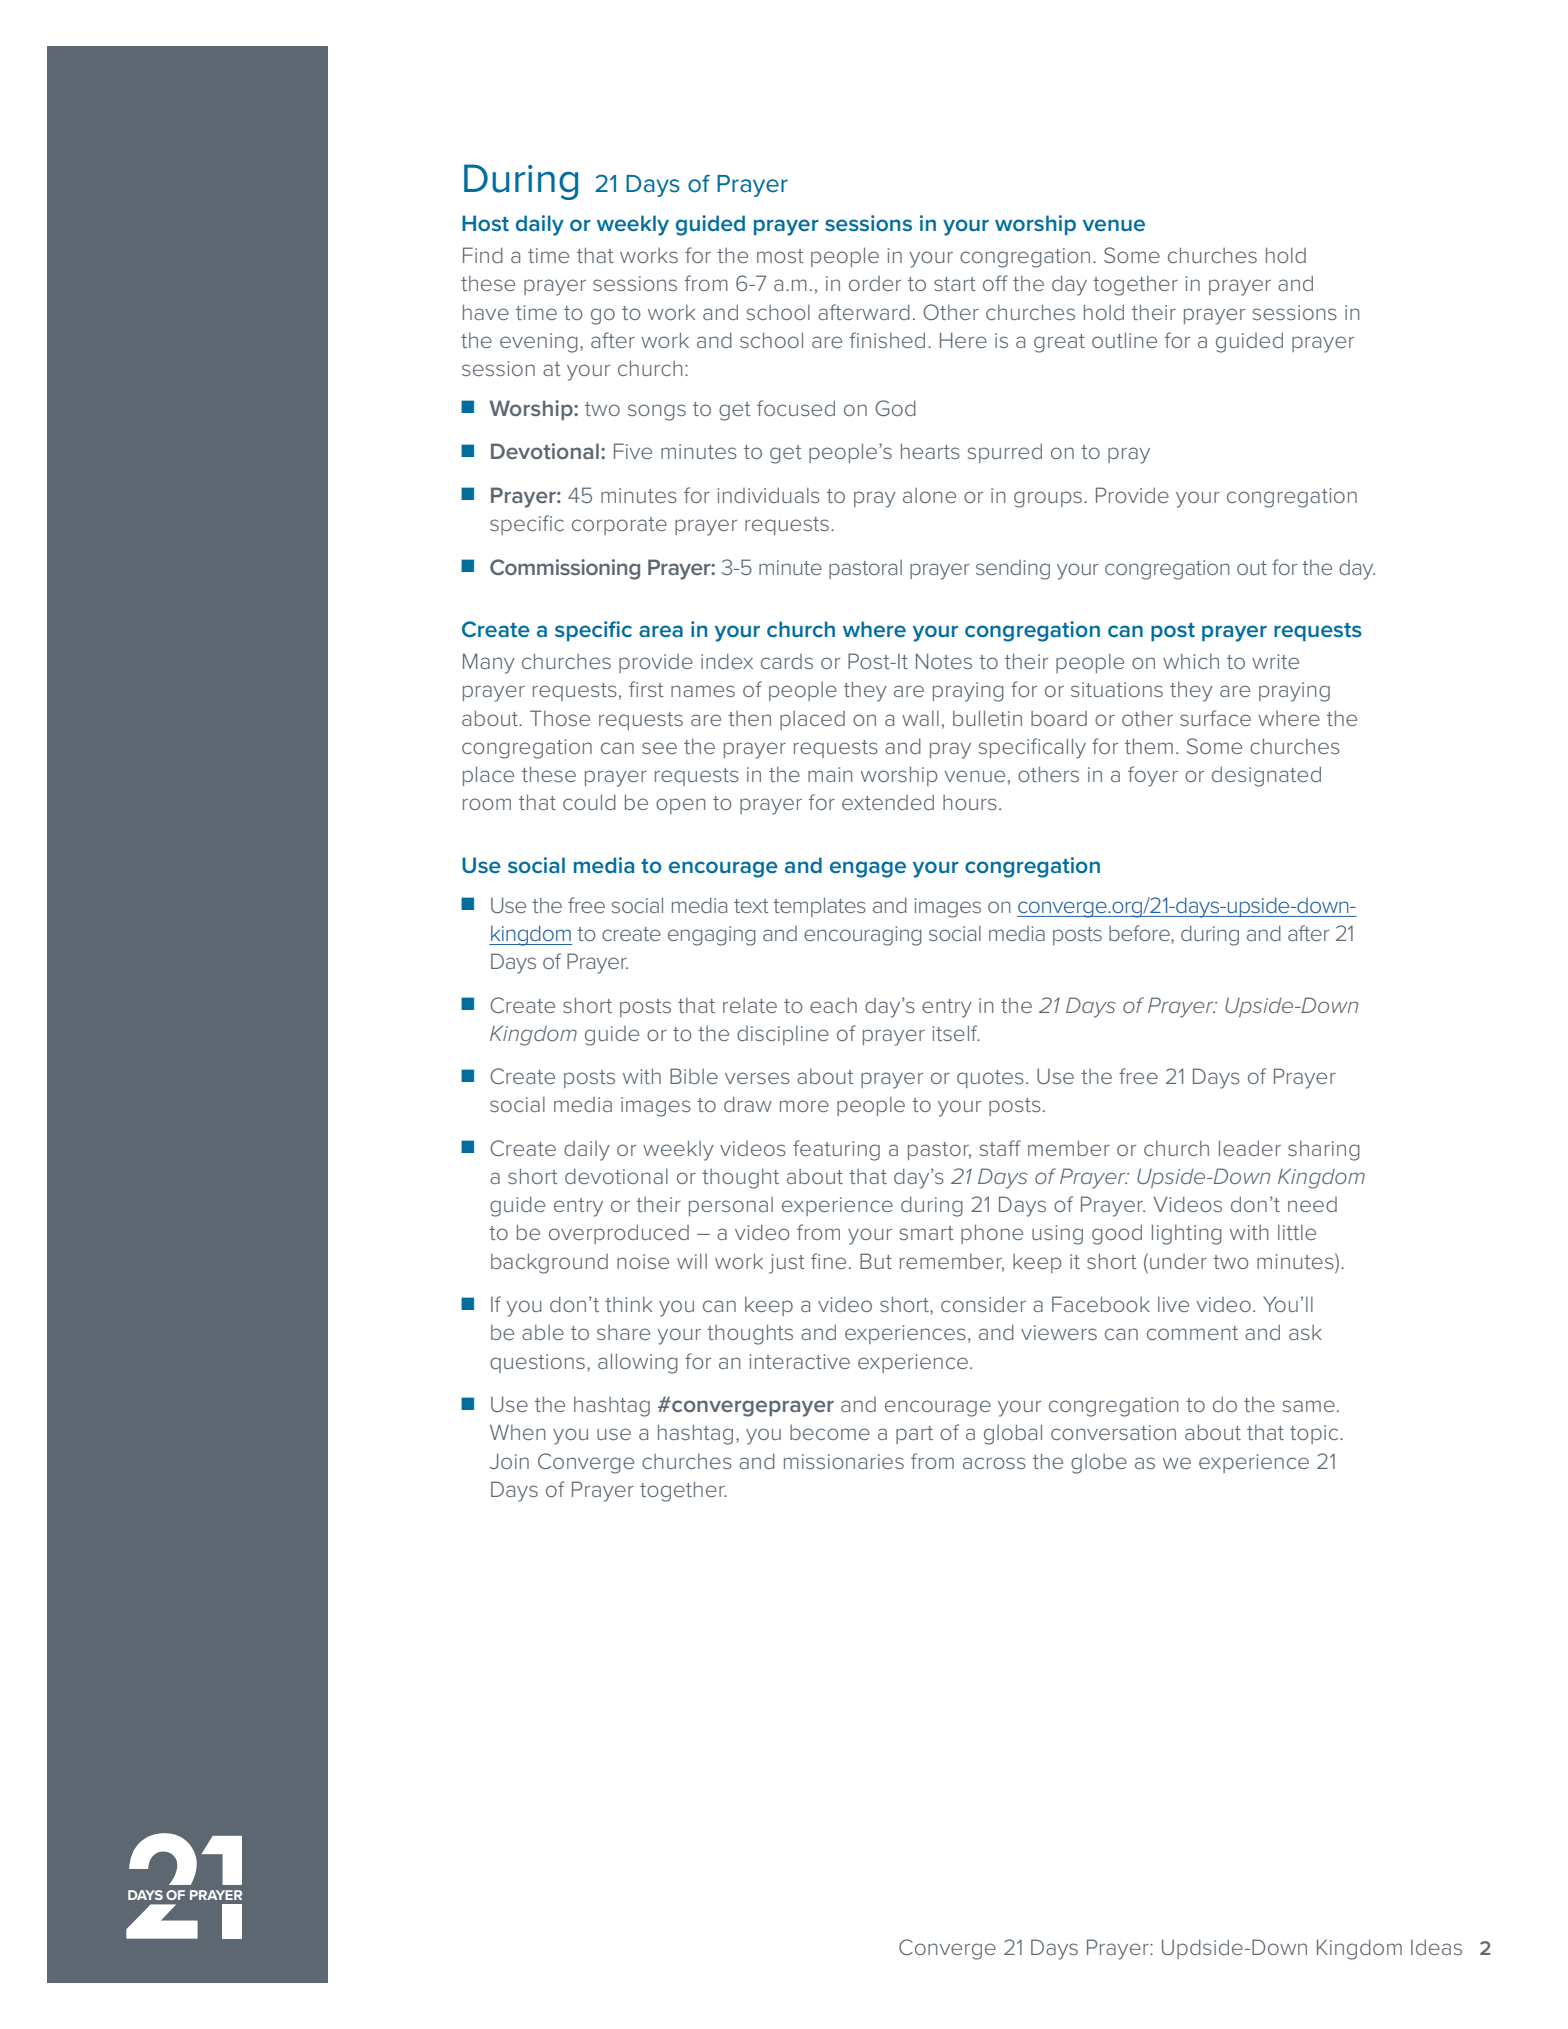 This screenshot has width=1568, height=2029. What do you see at coordinates (623, 1332) in the screenshot?
I see `share` at bounding box center [623, 1332].
